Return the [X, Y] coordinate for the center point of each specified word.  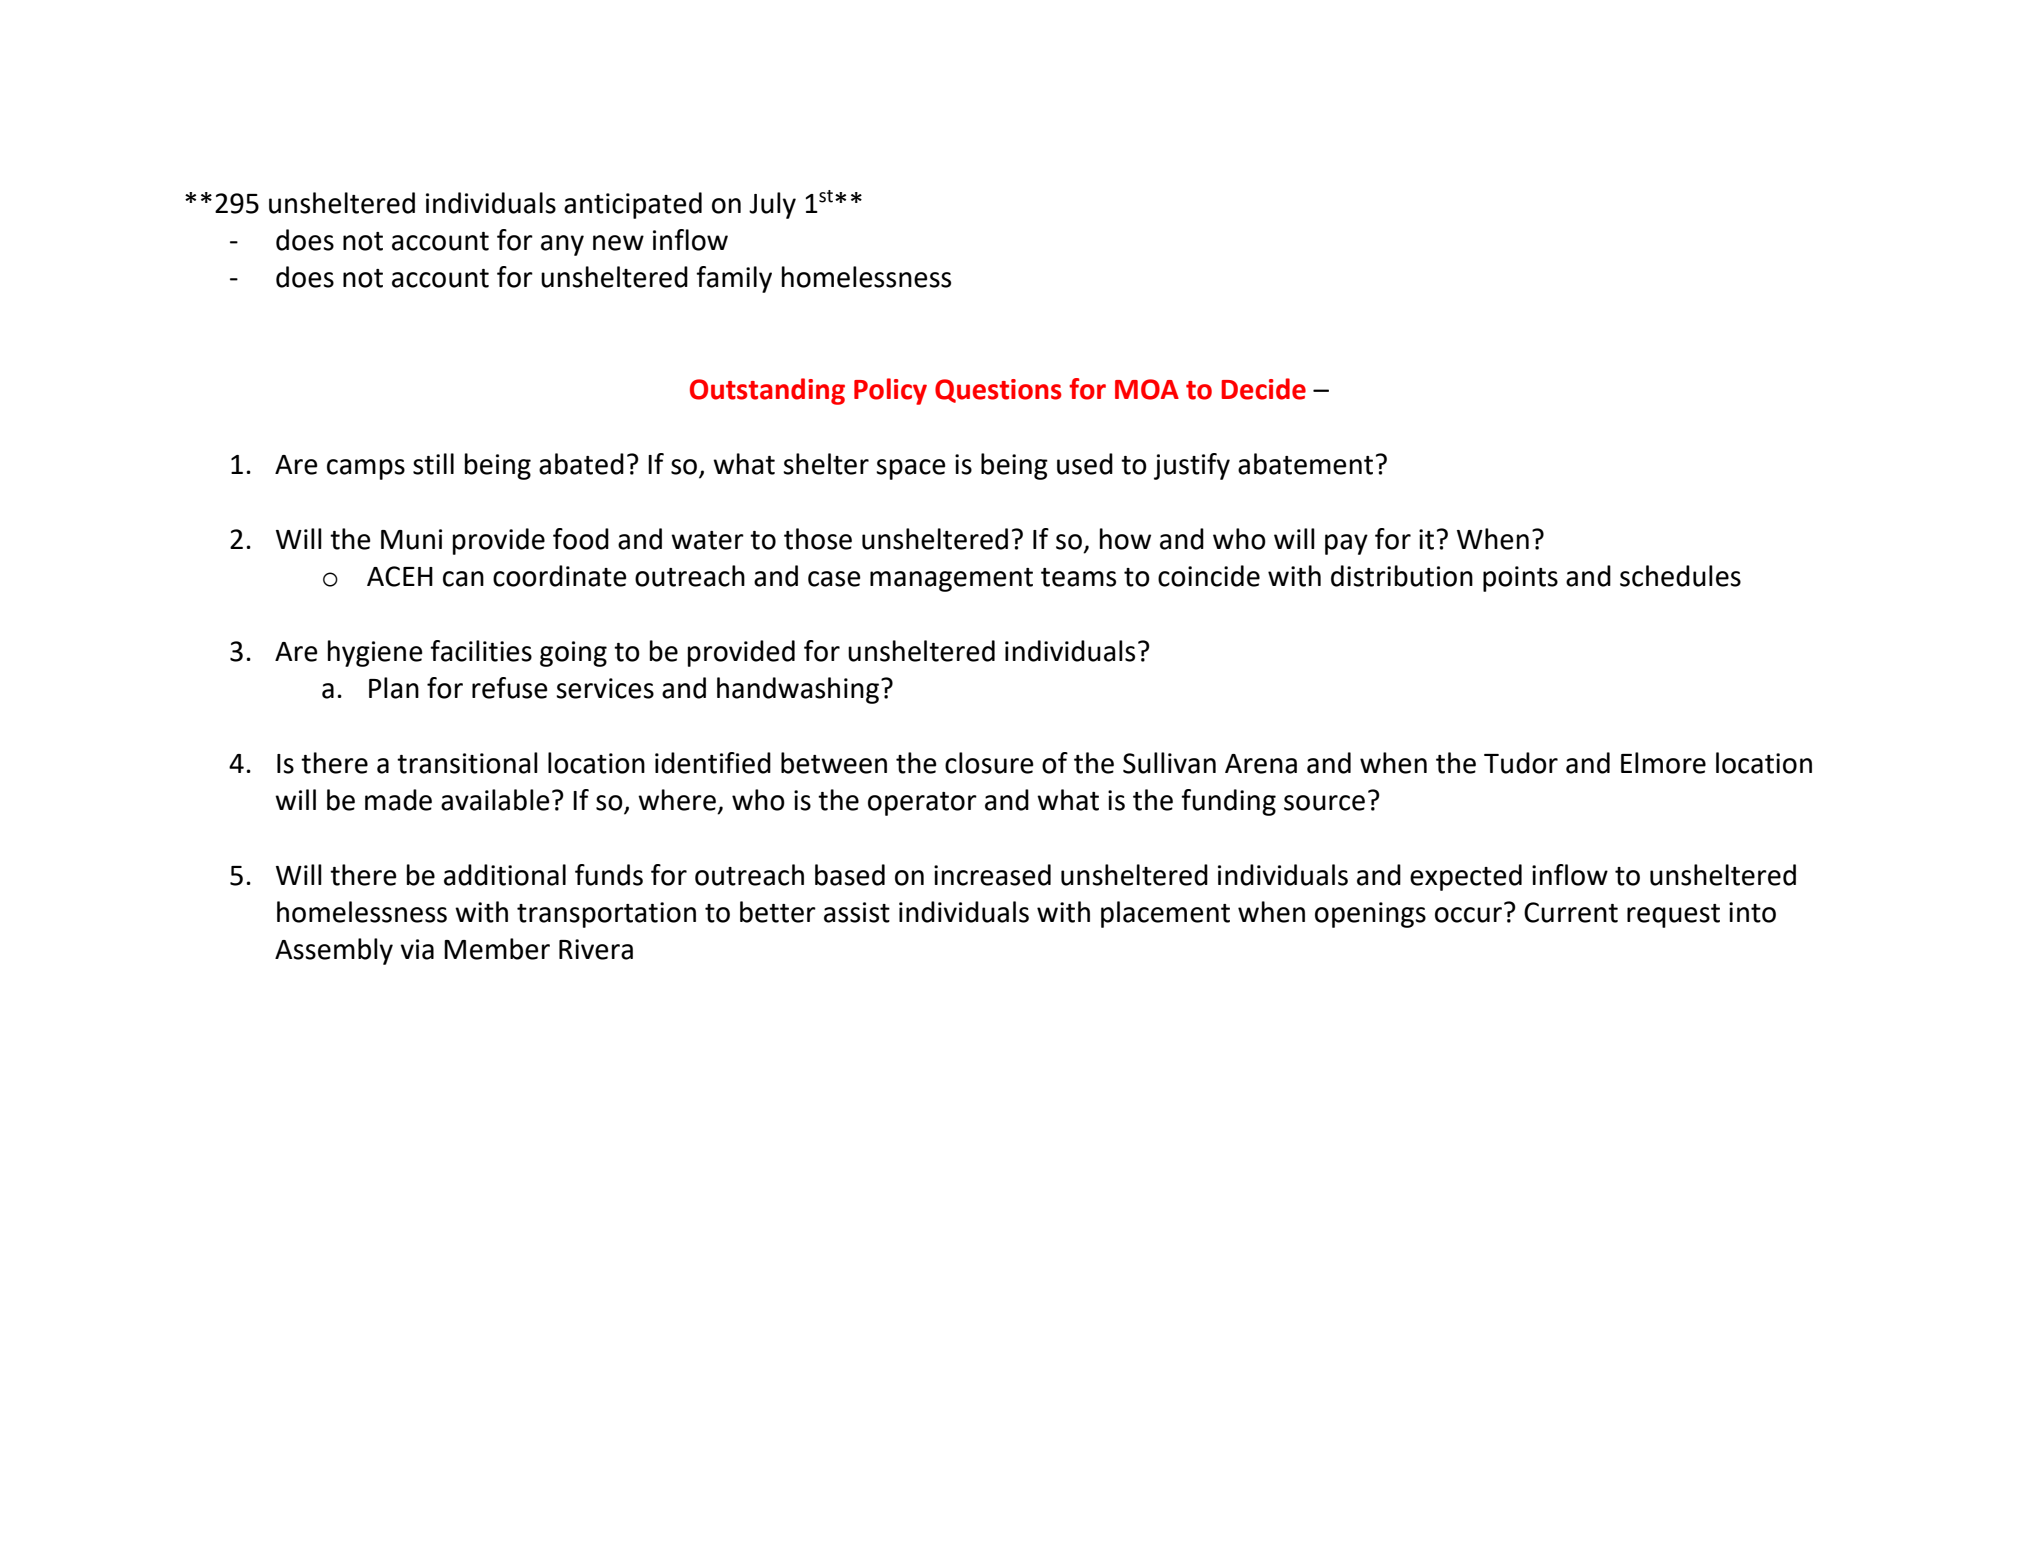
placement [1165, 914]
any [562, 245]
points [1520, 579]
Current [1571, 912]
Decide [1263, 389]
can [463, 579]
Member [497, 949]
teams [1078, 577]
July [772, 205]
